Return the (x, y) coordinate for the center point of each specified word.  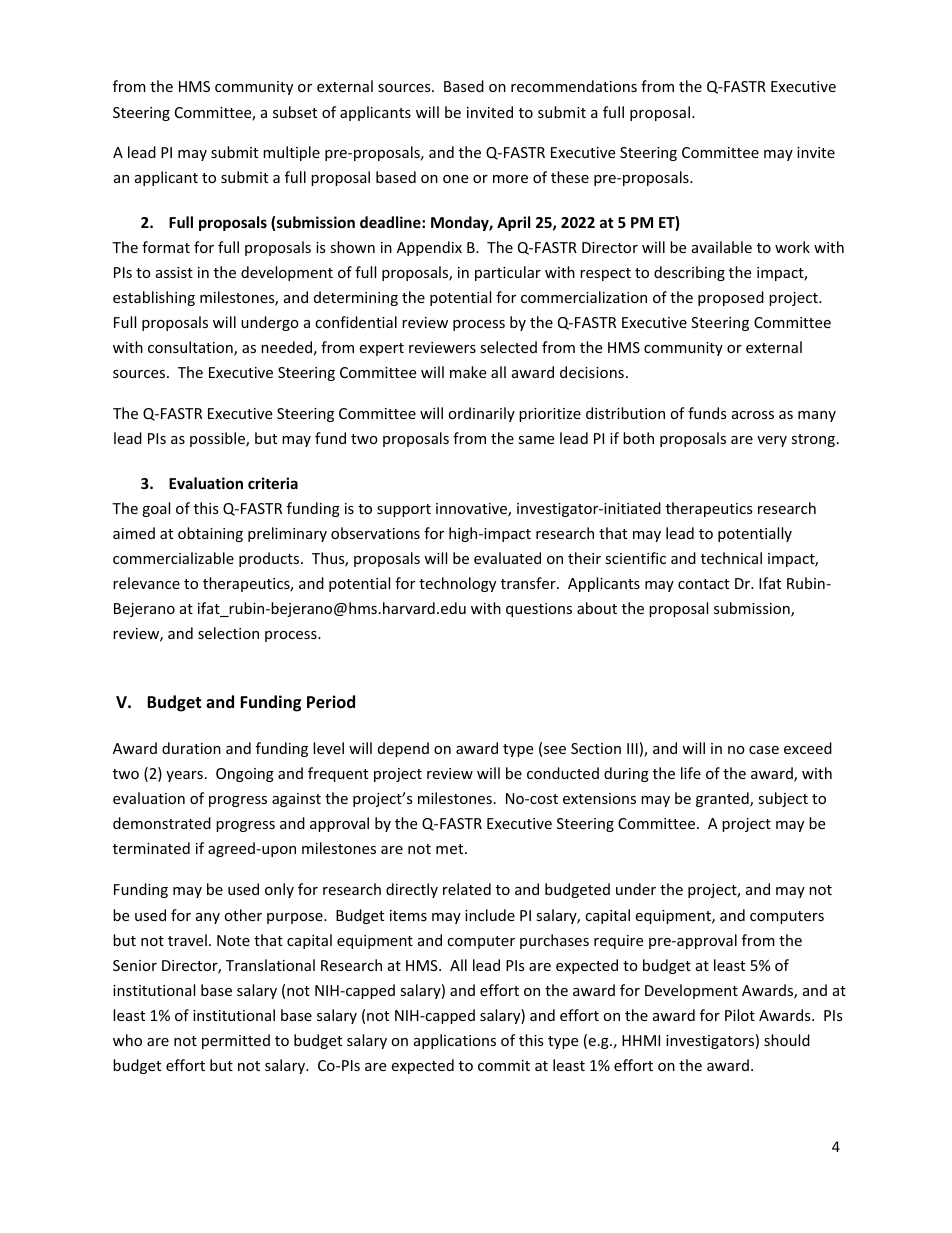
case (764, 750)
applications (455, 1041)
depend (403, 749)
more (510, 179)
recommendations (574, 86)
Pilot (740, 1015)
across (753, 415)
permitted (236, 1041)
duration (191, 748)
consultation (191, 348)
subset (295, 112)
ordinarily (481, 414)
